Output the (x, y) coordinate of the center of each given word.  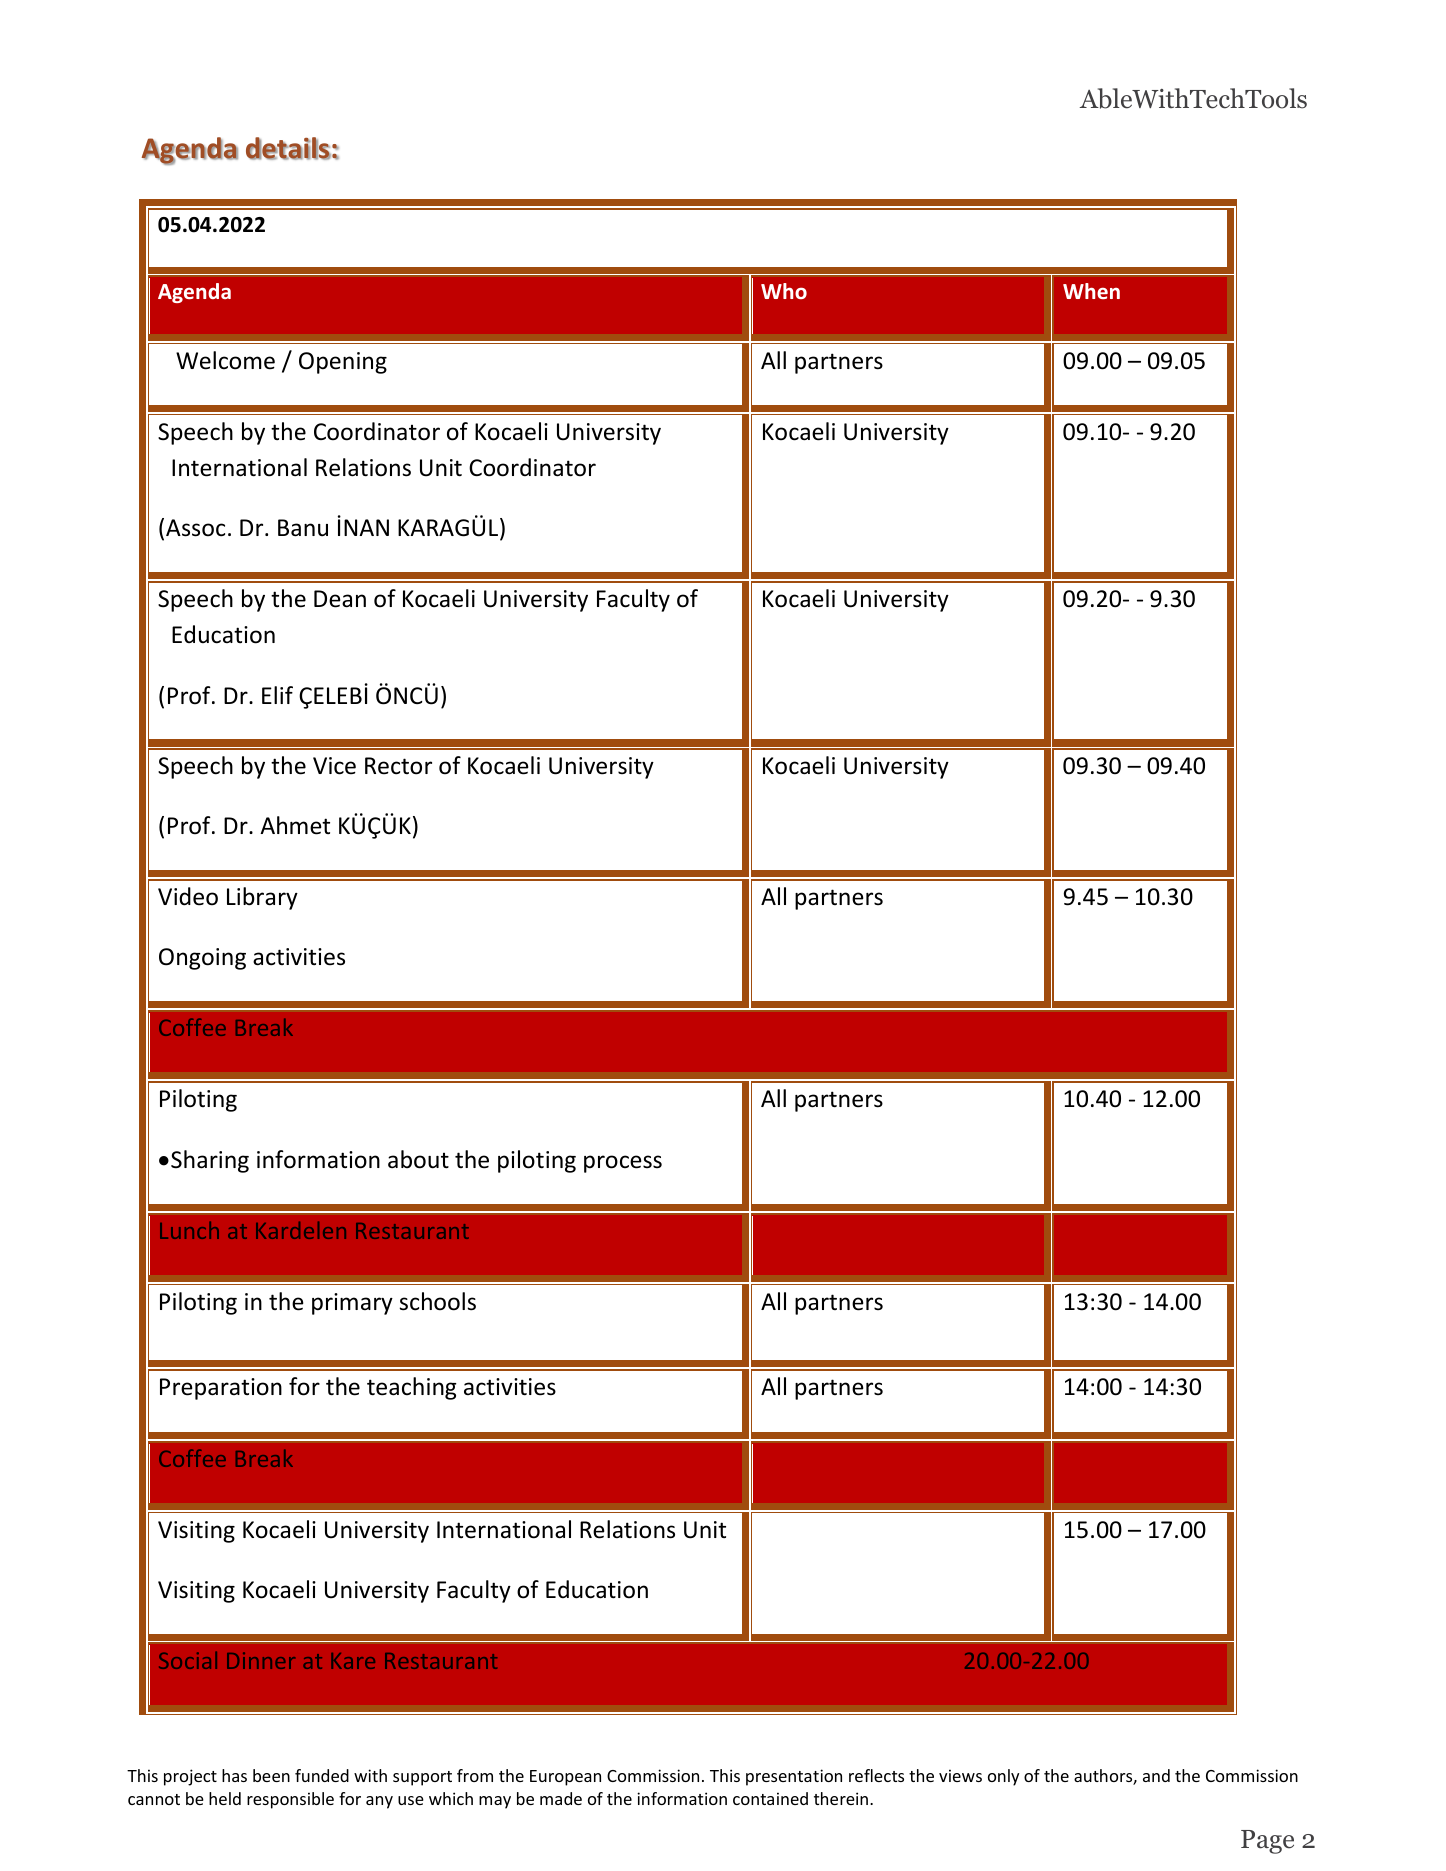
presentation (794, 1777)
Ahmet (295, 825)
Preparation (221, 1389)
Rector (398, 766)
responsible (290, 1800)
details (288, 148)
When (1091, 291)
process (623, 1164)
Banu (303, 528)
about (418, 1159)
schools (437, 1301)
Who (784, 291)
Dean (340, 599)
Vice (334, 766)
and (1156, 1775)
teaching (412, 1388)
